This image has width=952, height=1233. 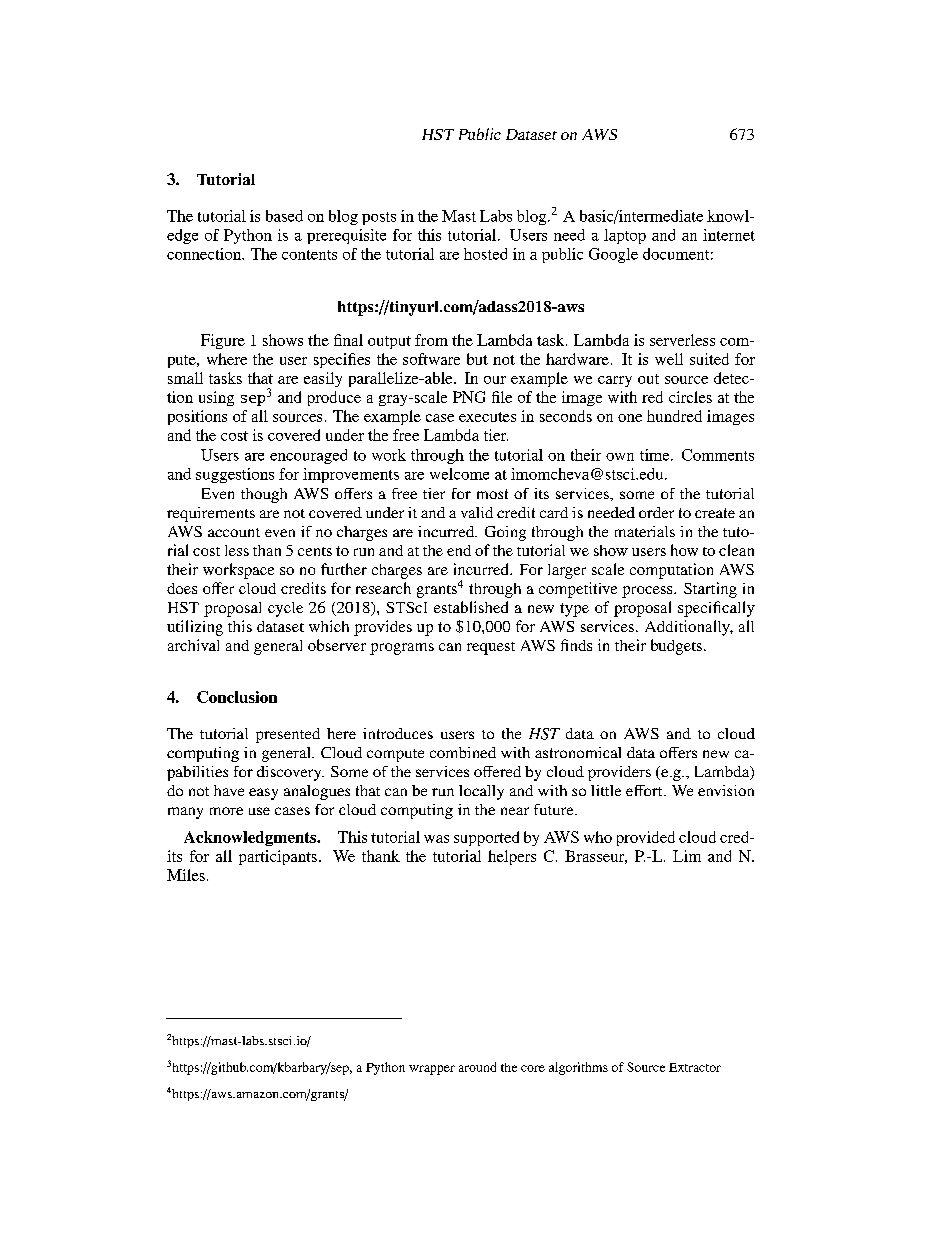 I want to click on Lim, so click(x=687, y=856).
